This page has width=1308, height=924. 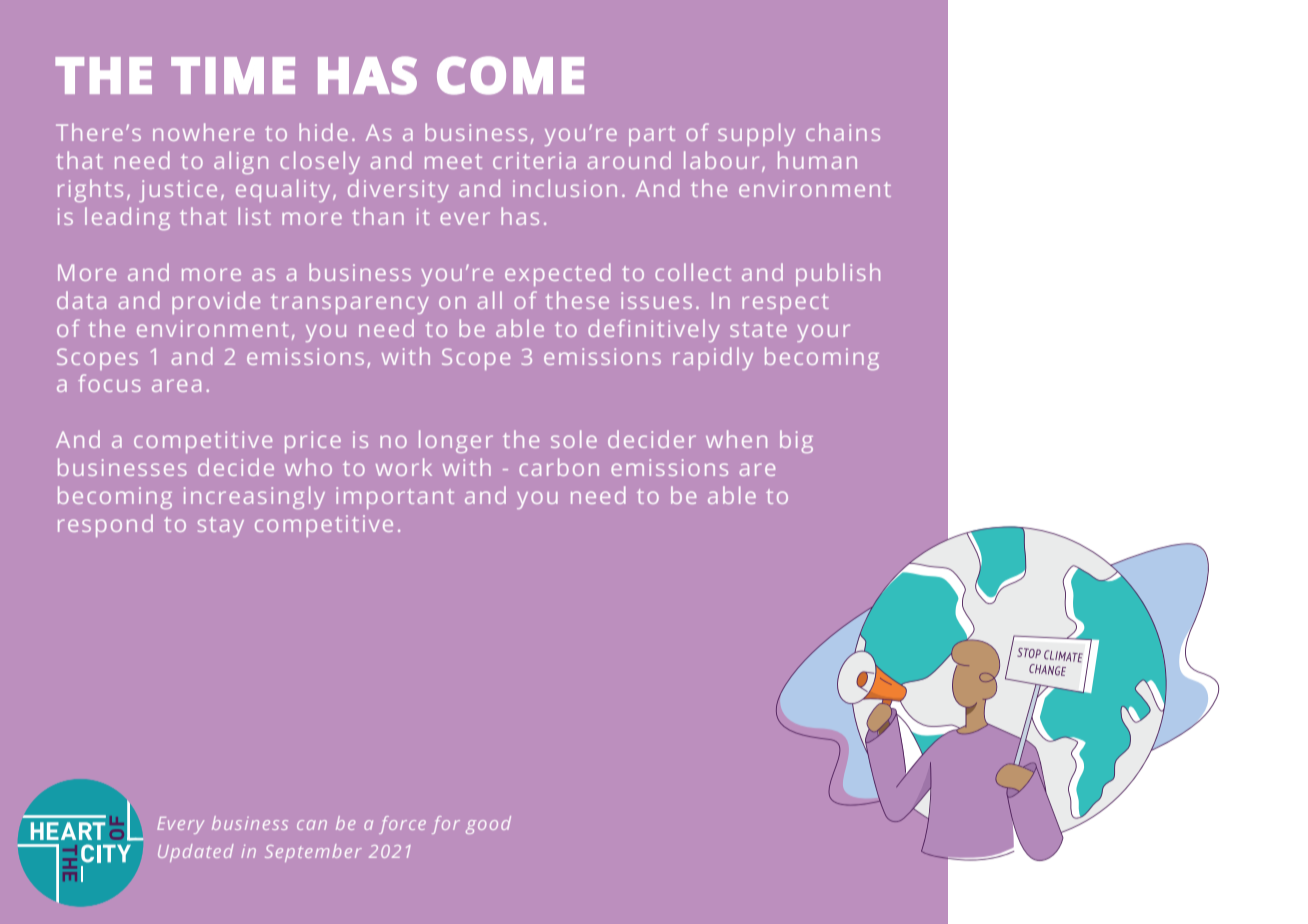 What do you see at coordinates (402, 825) in the page?
I see `force` at bounding box center [402, 825].
